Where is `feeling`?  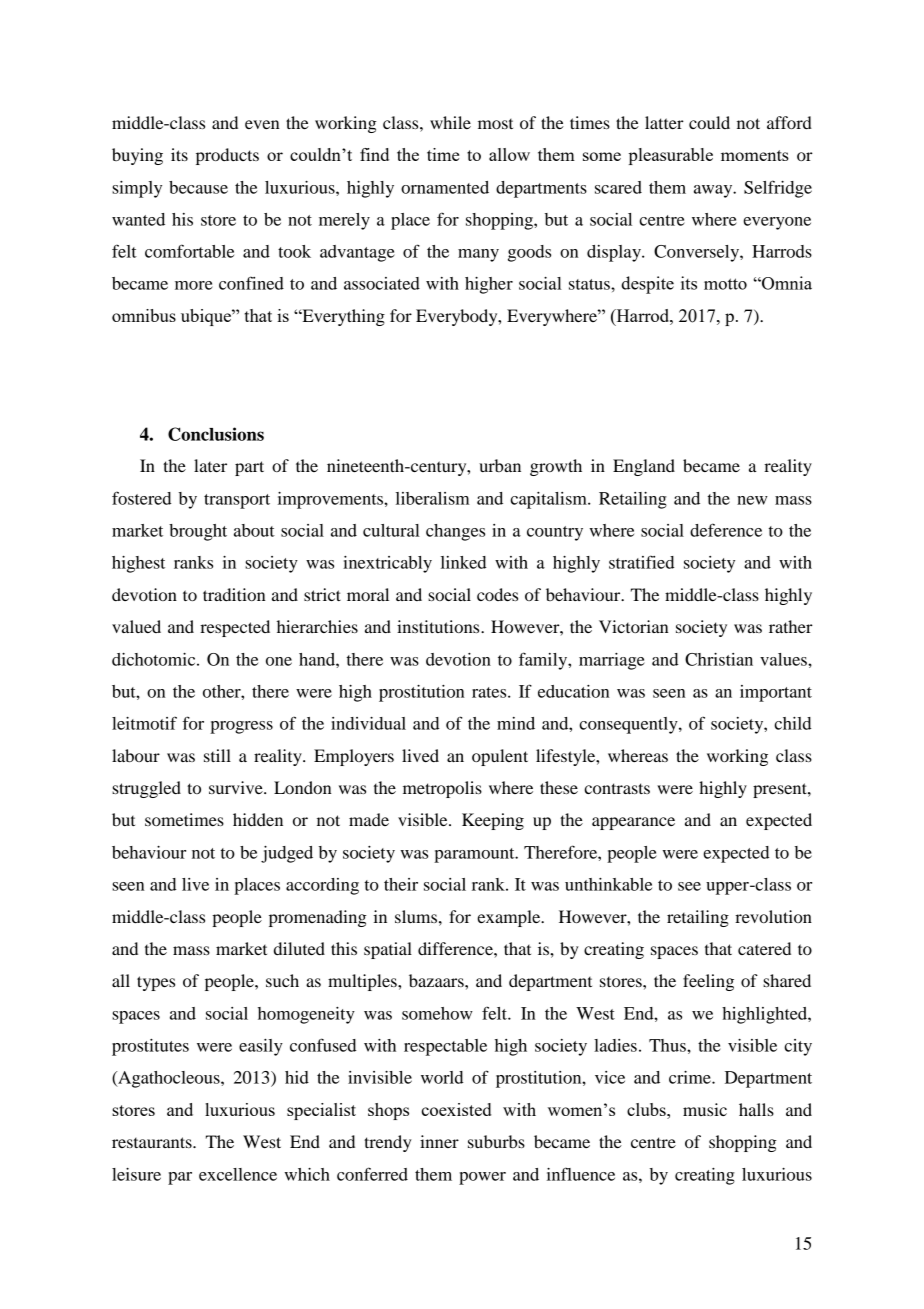
feeling is located at coordinates (708, 982).
